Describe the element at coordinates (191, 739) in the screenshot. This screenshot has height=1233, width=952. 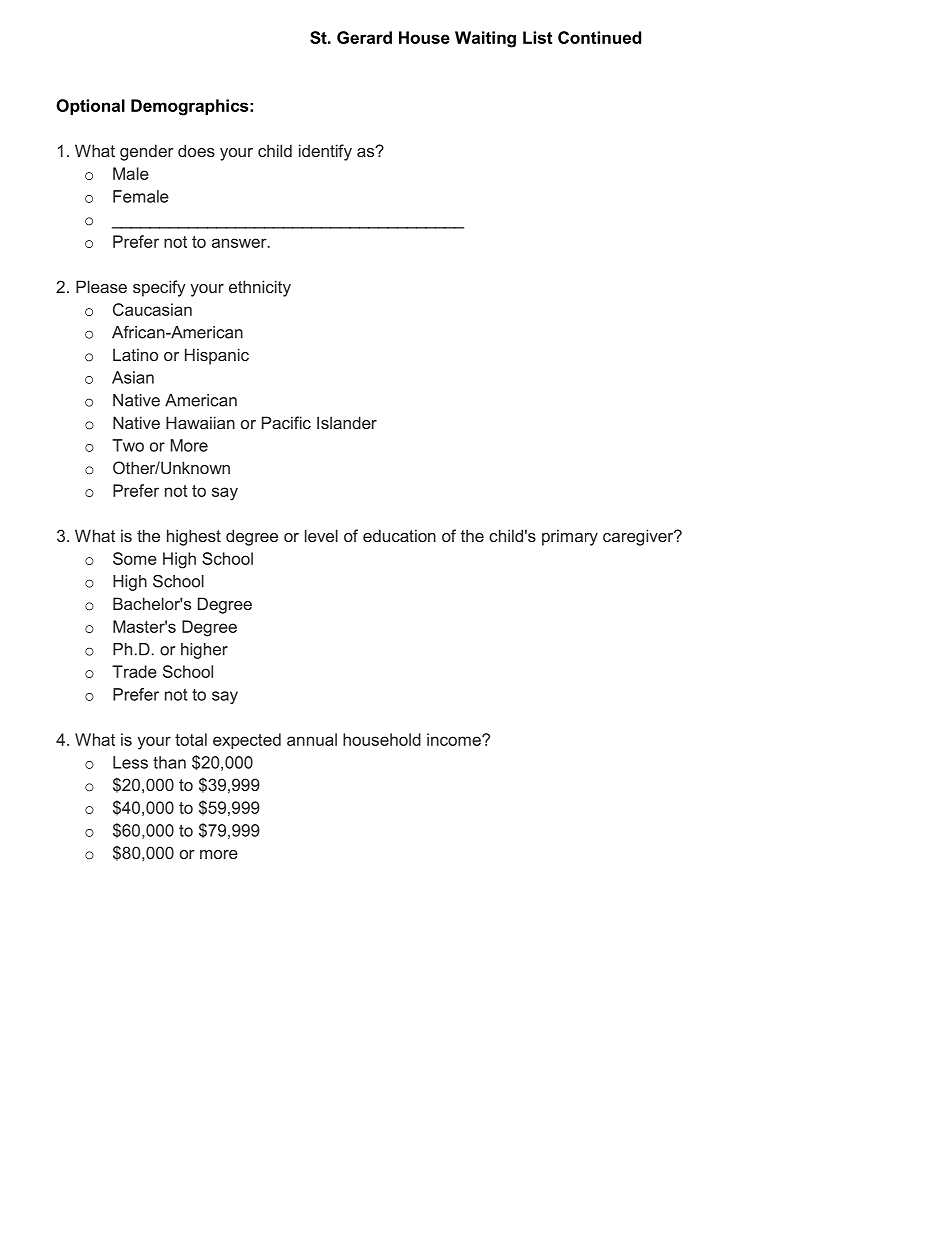
I see `total` at that location.
